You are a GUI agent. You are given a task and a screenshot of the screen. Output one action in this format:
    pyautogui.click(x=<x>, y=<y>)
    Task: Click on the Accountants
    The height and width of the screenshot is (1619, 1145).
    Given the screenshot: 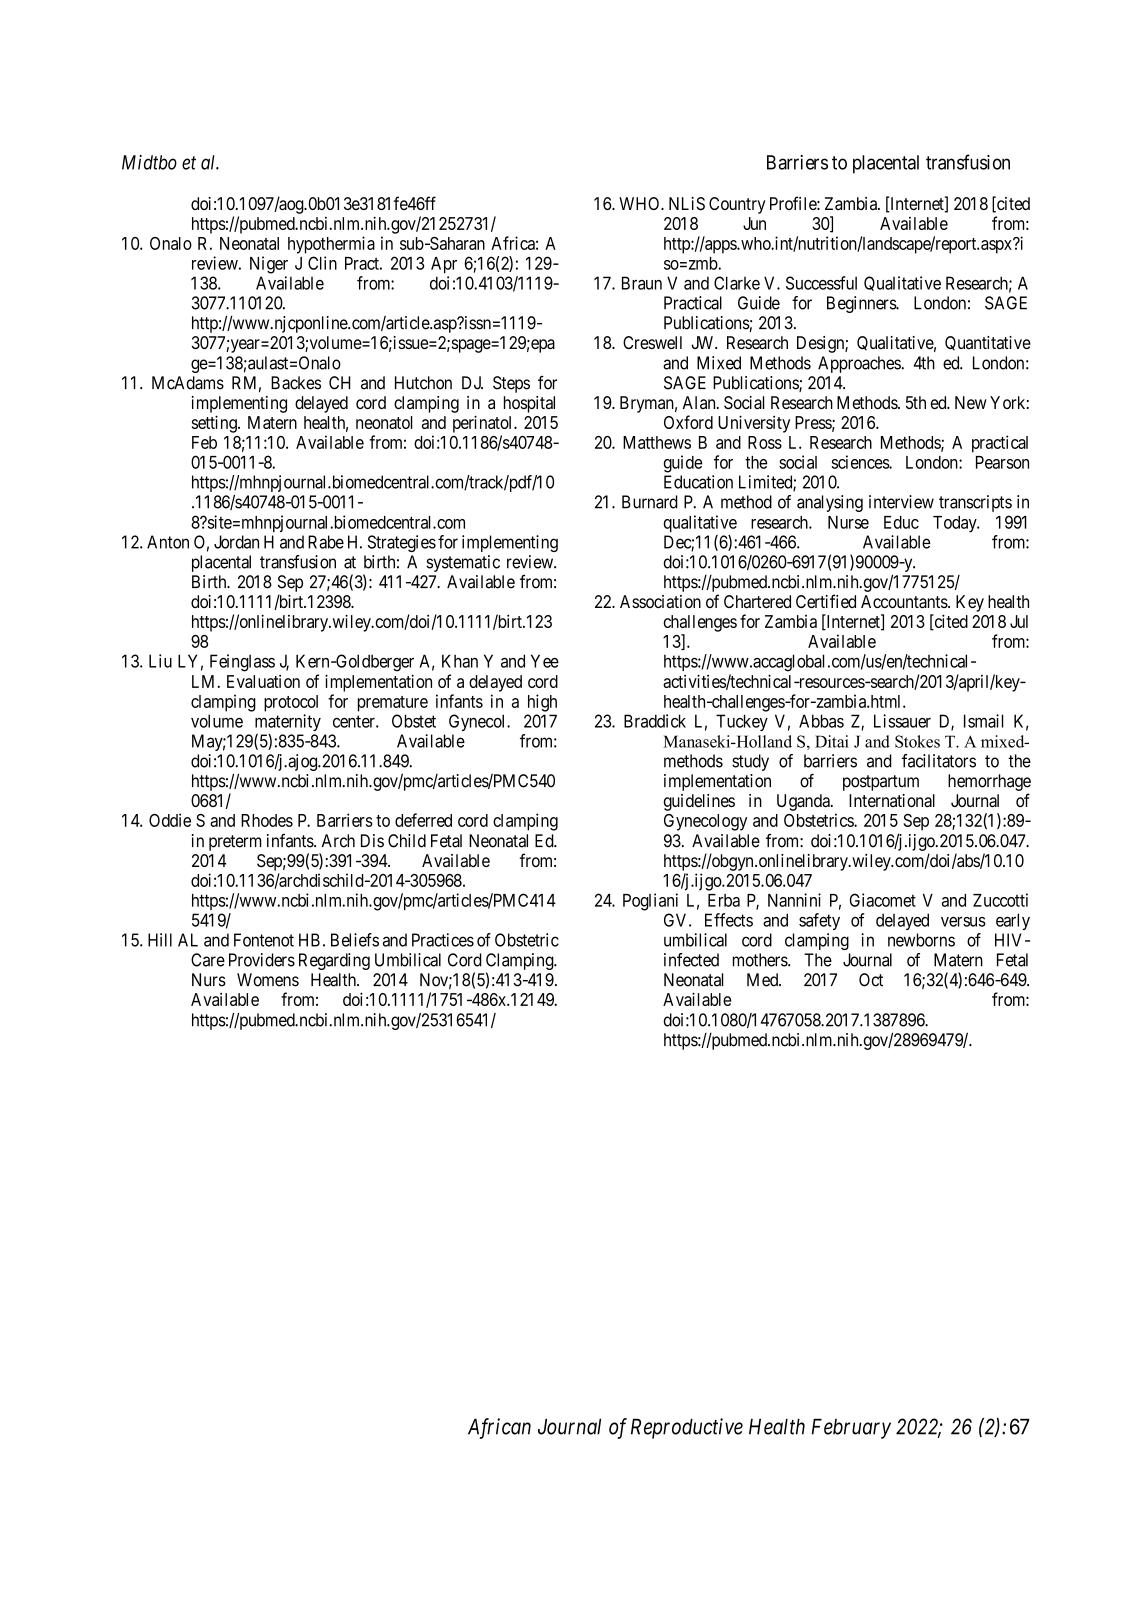 What is the action you would take?
    pyautogui.click(x=905, y=601)
